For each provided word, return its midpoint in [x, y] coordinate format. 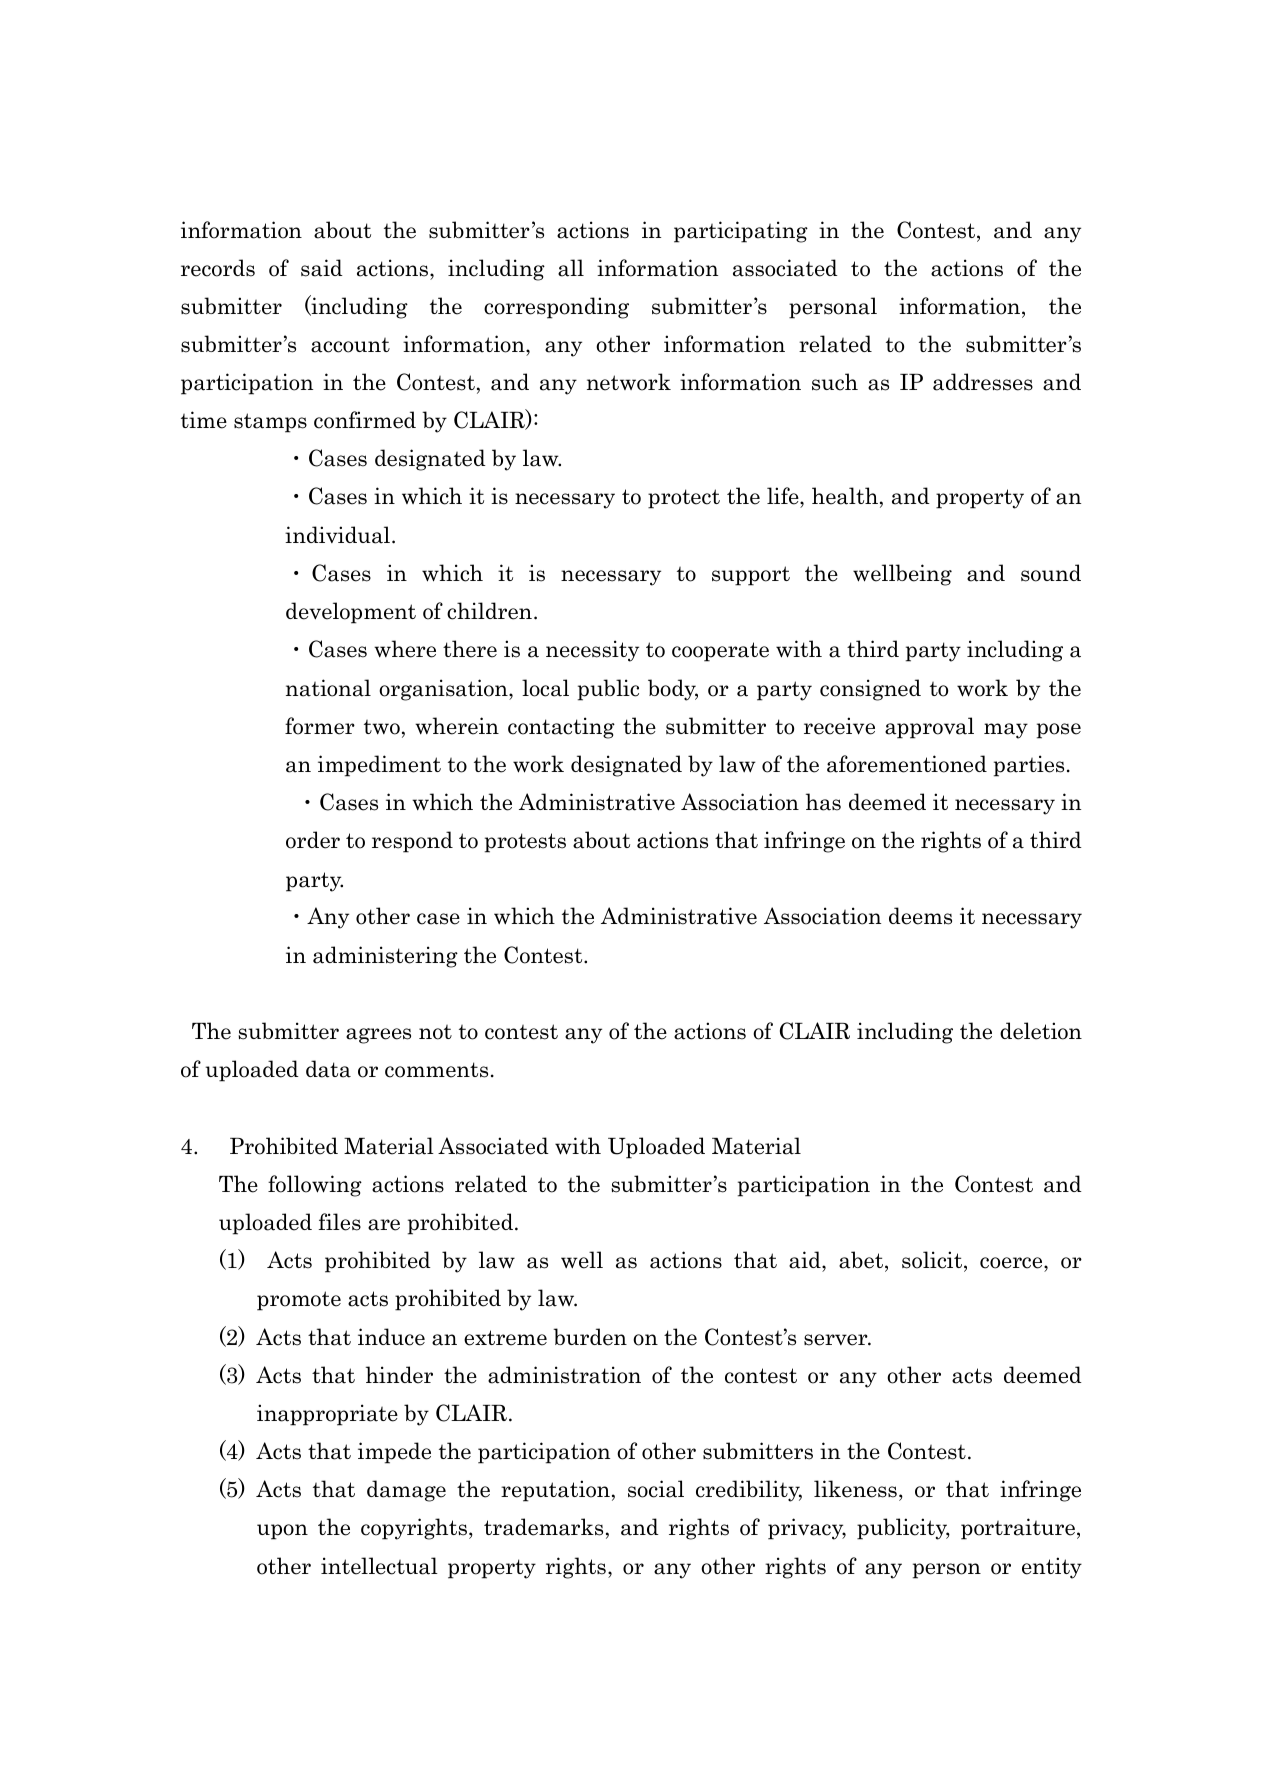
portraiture [1018, 1529]
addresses [983, 382]
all [571, 268]
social [656, 1489]
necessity [592, 651]
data [328, 1069]
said [322, 268]
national [328, 688]
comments [436, 1070]
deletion [1041, 1031]
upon [282, 1532]
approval [929, 728]
